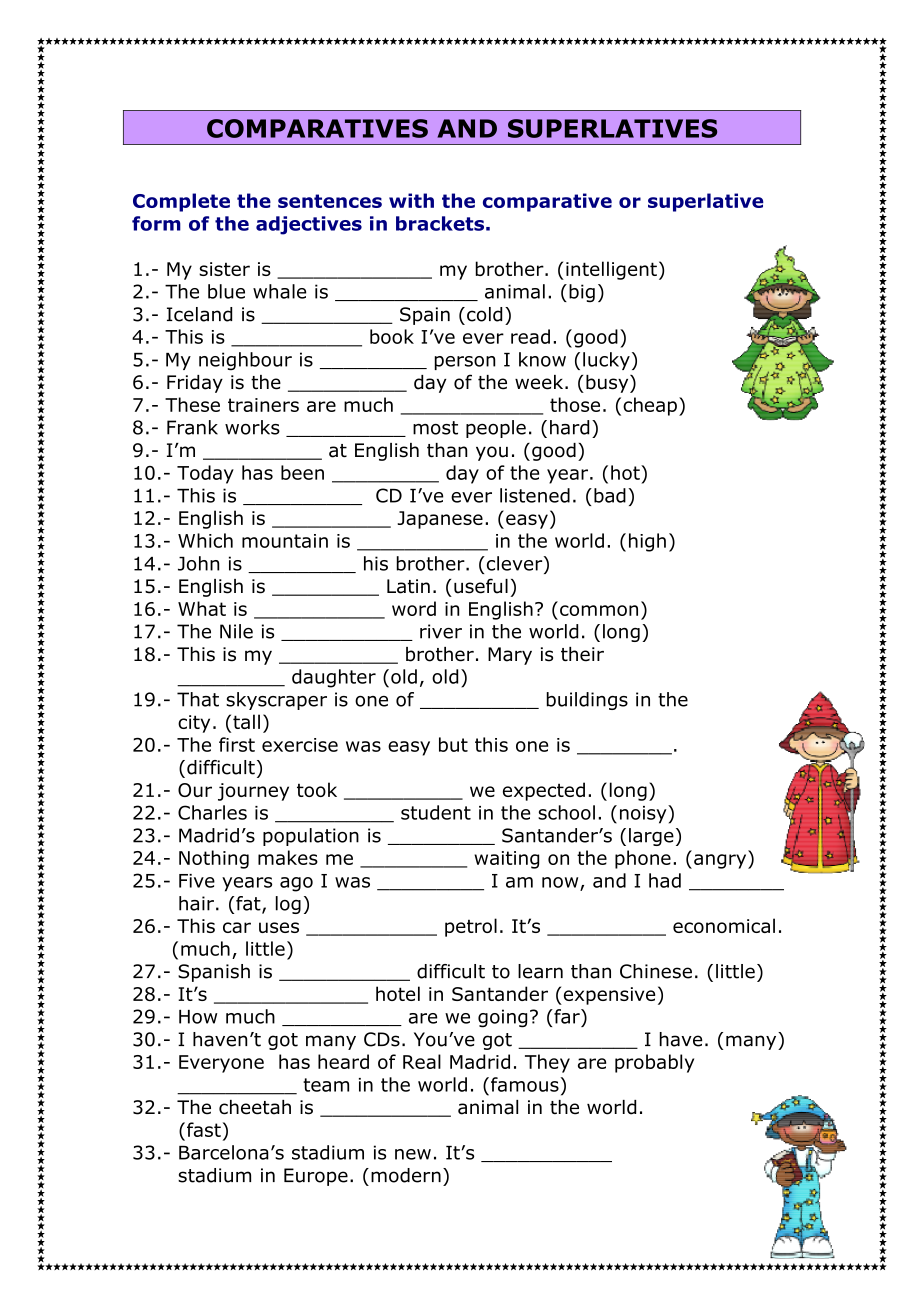 Image resolution: width=924 pixels, height=1308 pixels. I want to click on fast, so click(202, 1131).
